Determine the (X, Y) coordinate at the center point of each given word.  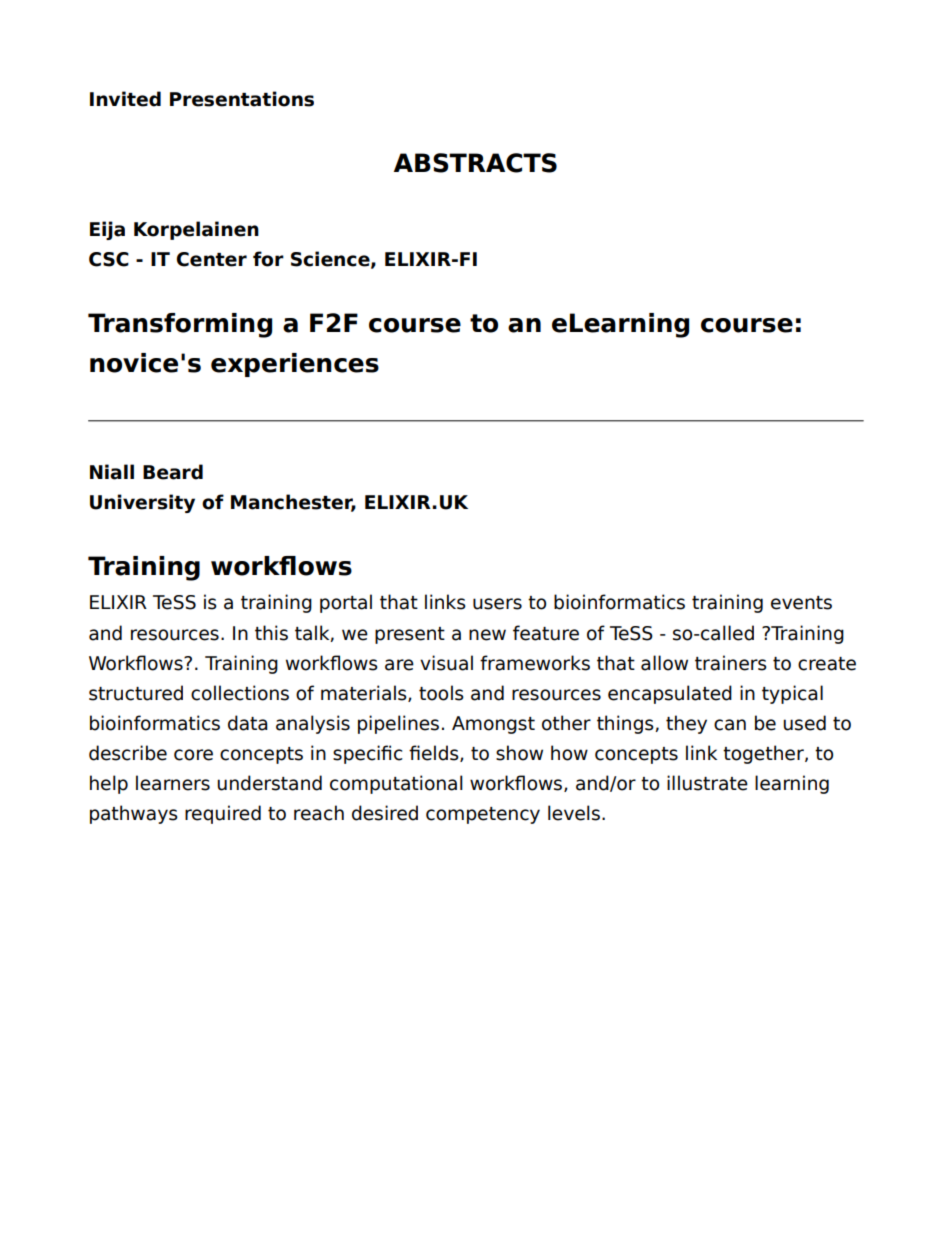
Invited (125, 99)
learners (173, 783)
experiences (295, 365)
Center (212, 259)
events (801, 603)
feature (546, 633)
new (487, 635)
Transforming (180, 325)
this (271, 633)
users (497, 604)
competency (483, 815)
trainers (731, 663)
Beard (173, 472)
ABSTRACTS (475, 163)
